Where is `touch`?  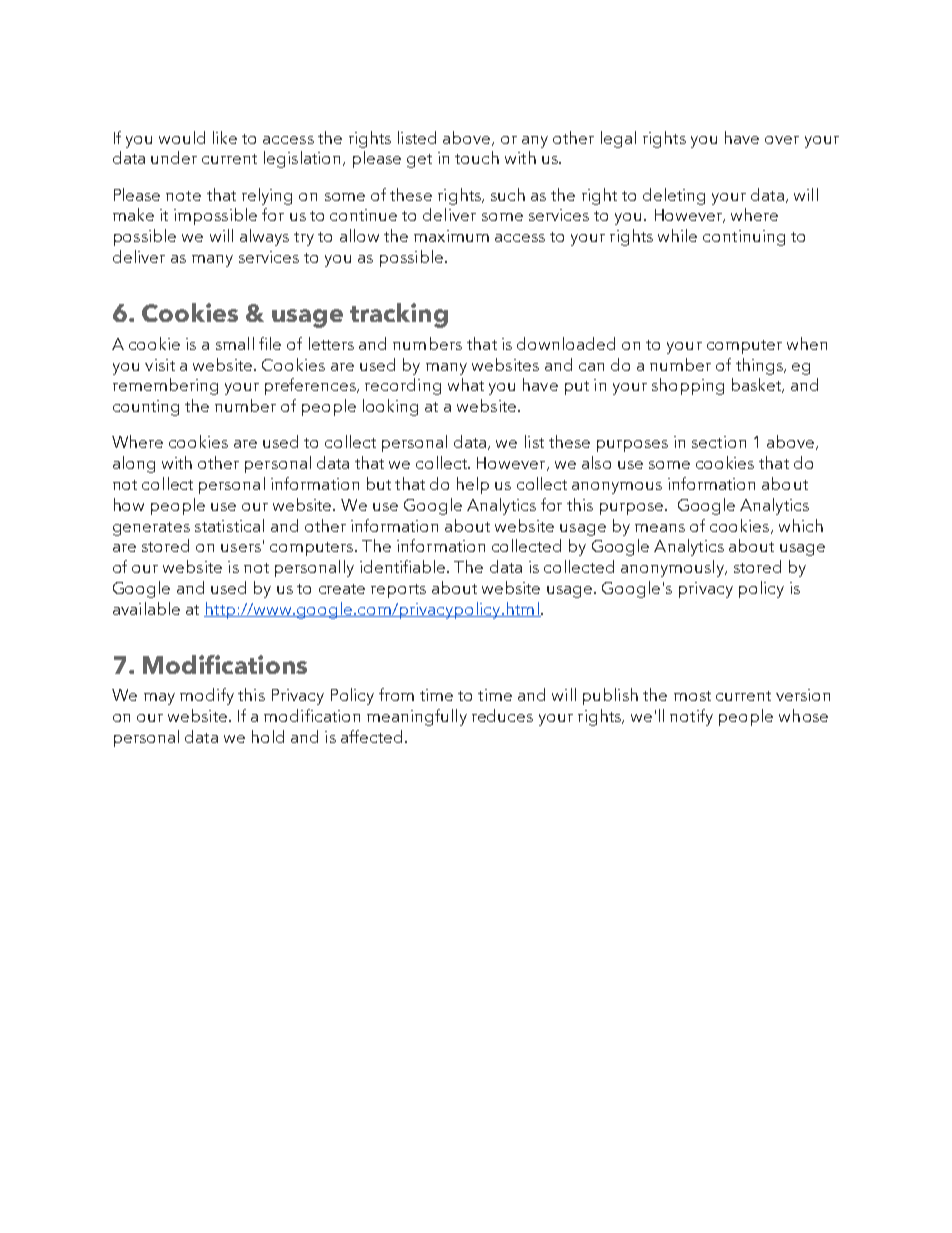
touch is located at coordinates (477, 157).
